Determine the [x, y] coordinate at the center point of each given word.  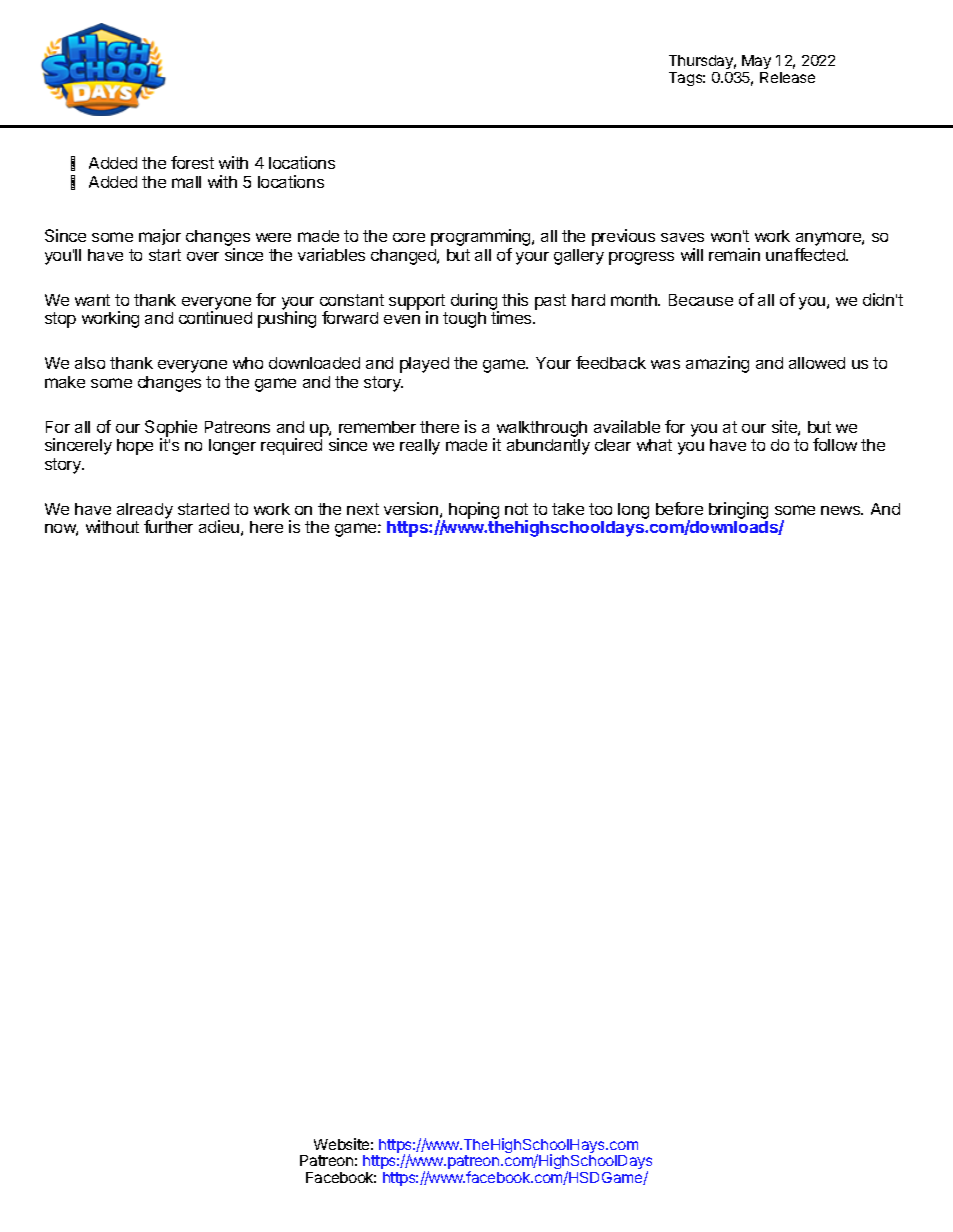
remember [377, 427]
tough [464, 320]
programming [482, 239]
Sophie [171, 429]
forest [192, 162]
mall [186, 182]
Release [787, 77]
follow [835, 444]
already [145, 512]
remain [734, 254]
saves [682, 237]
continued [215, 317]
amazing [717, 364]
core [409, 237]
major [160, 237]
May [756, 62]
